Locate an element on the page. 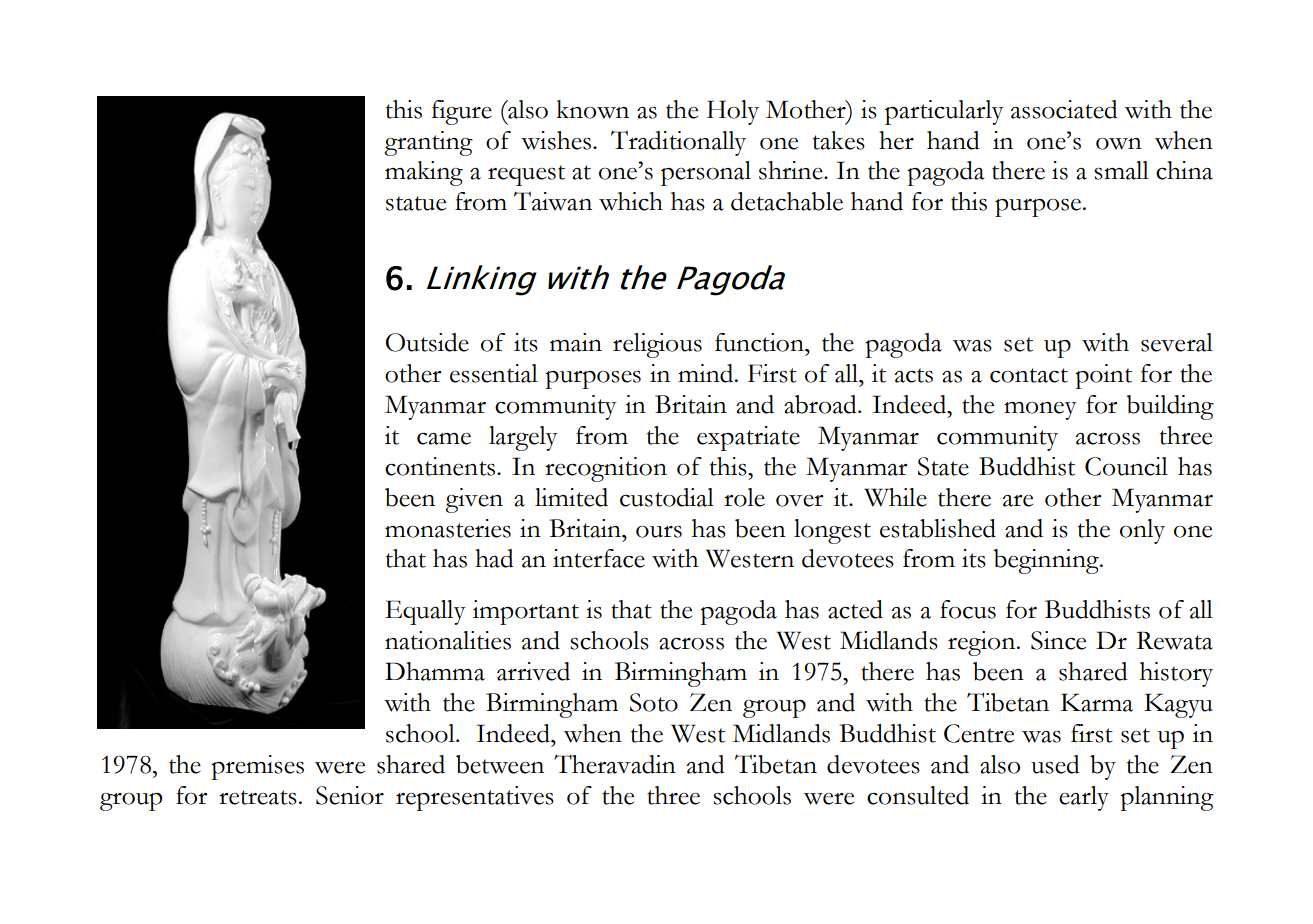 The image size is (1313, 924). Senior is located at coordinates (350, 795).
